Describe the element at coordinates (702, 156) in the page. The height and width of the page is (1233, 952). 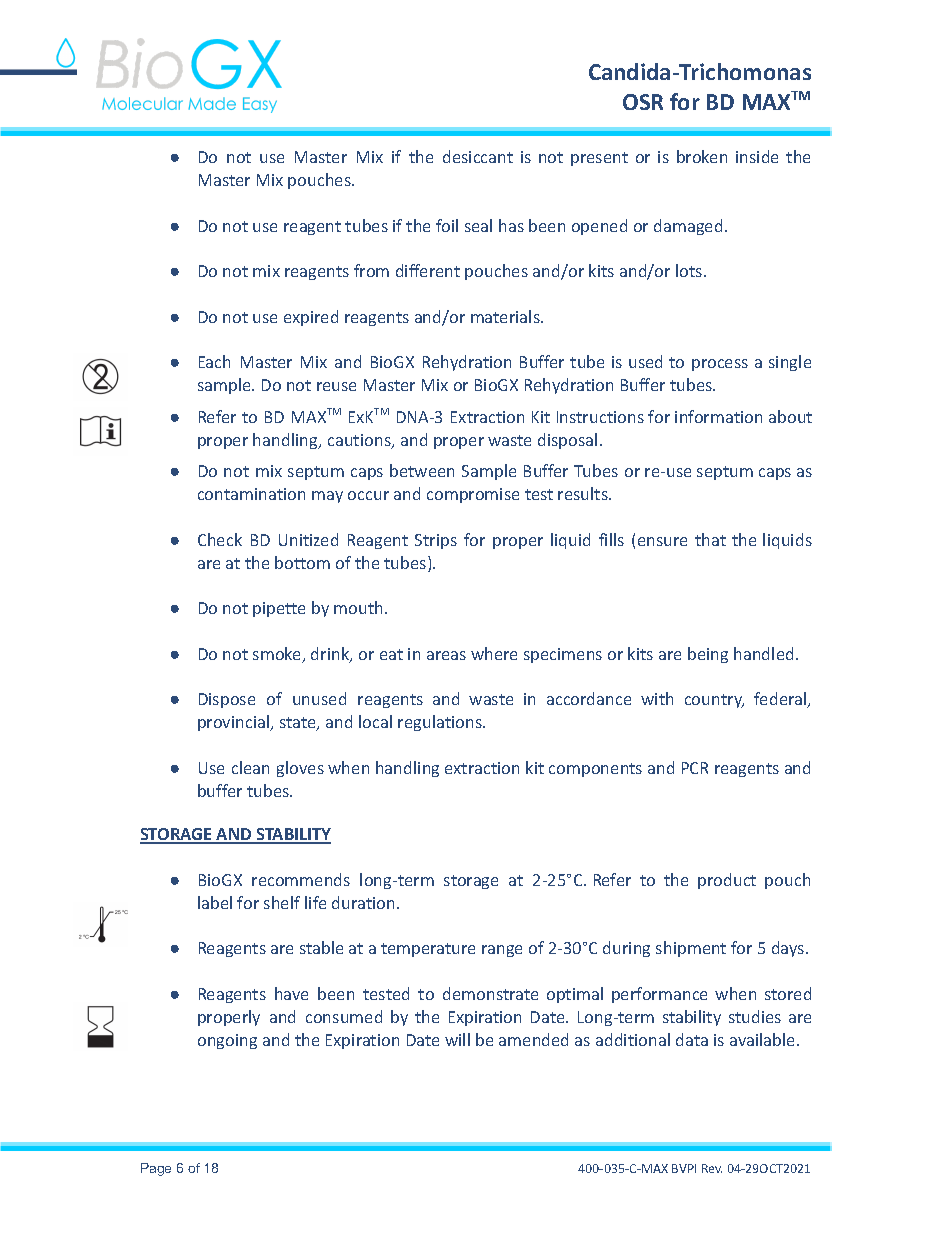
I see `broken` at that location.
